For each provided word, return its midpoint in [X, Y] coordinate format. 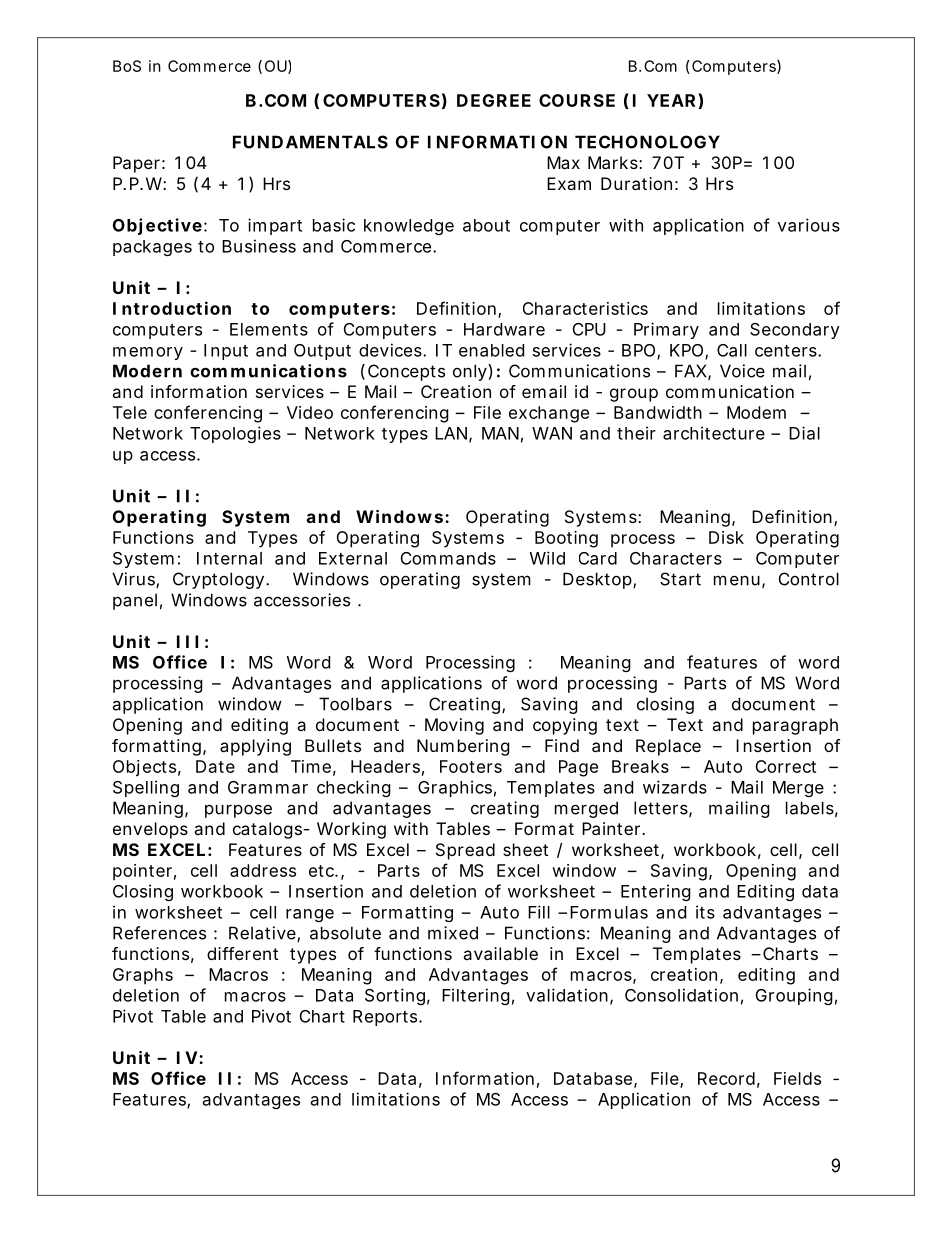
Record [726, 1078]
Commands [448, 558]
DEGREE [494, 100]
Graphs [143, 976]
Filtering [476, 996]
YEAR [671, 100]
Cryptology [218, 580]
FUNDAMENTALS [310, 142]
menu [737, 580]
